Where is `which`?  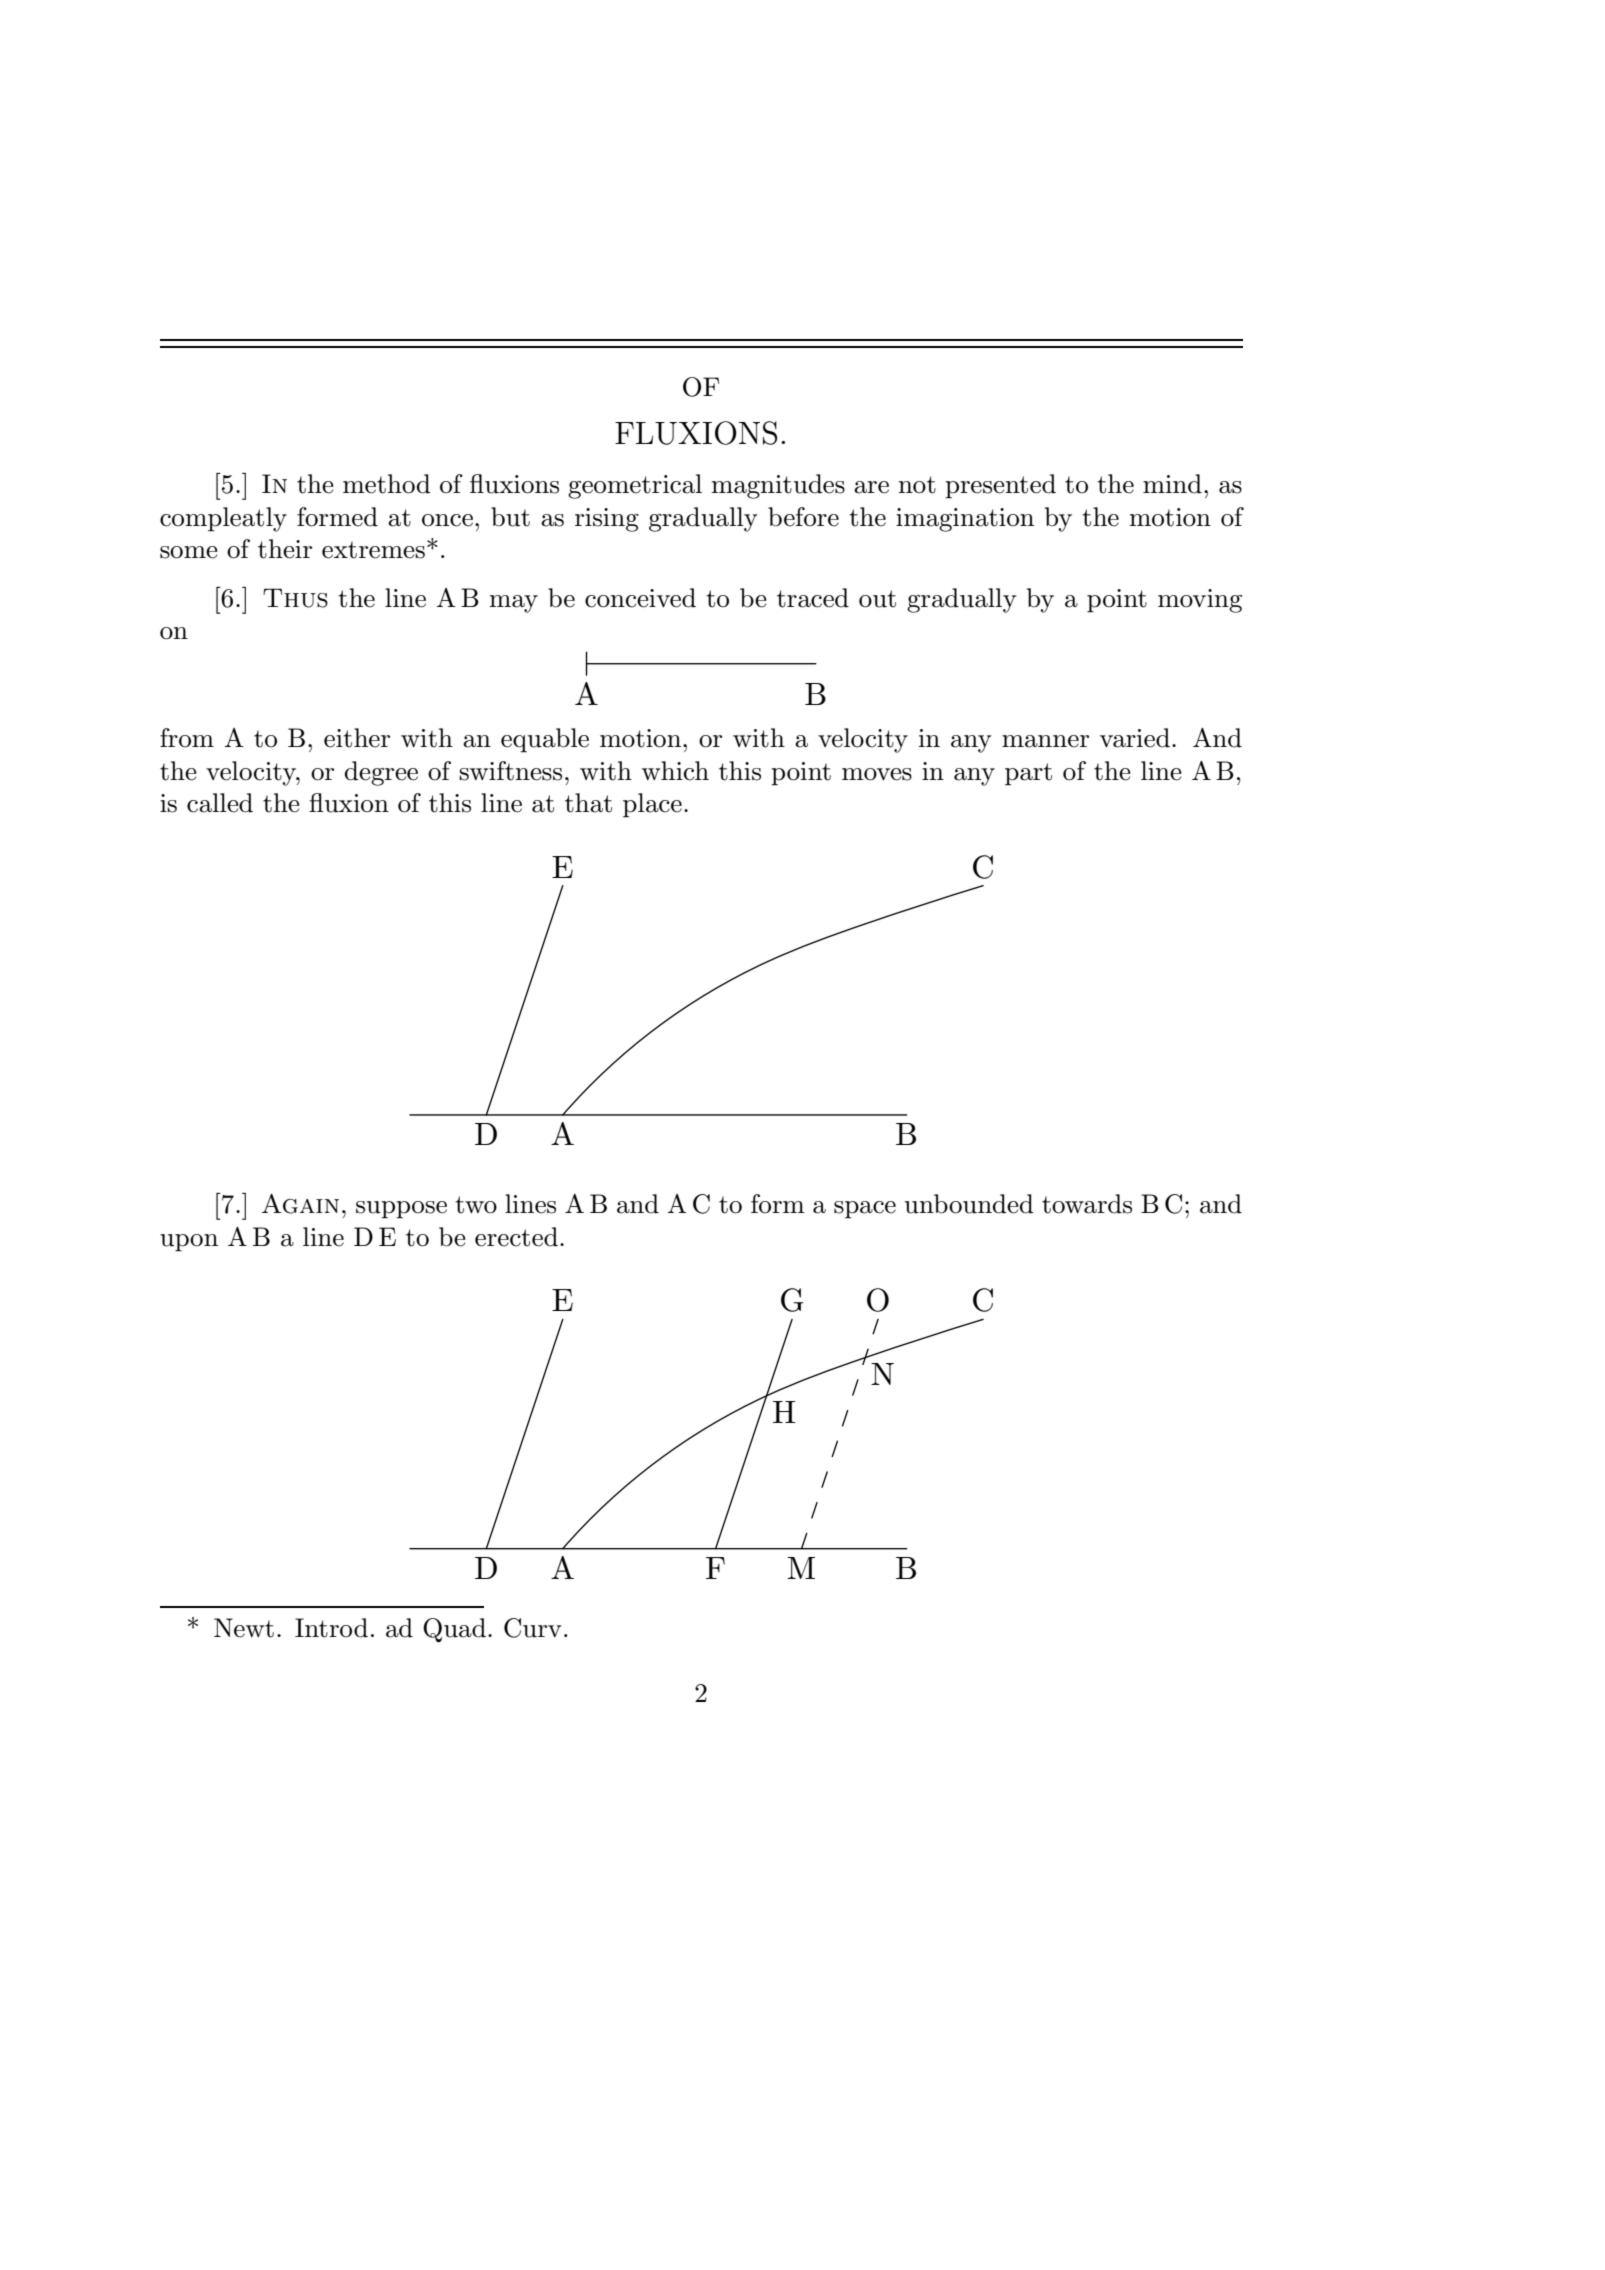
which is located at coordinates (675, 771).
